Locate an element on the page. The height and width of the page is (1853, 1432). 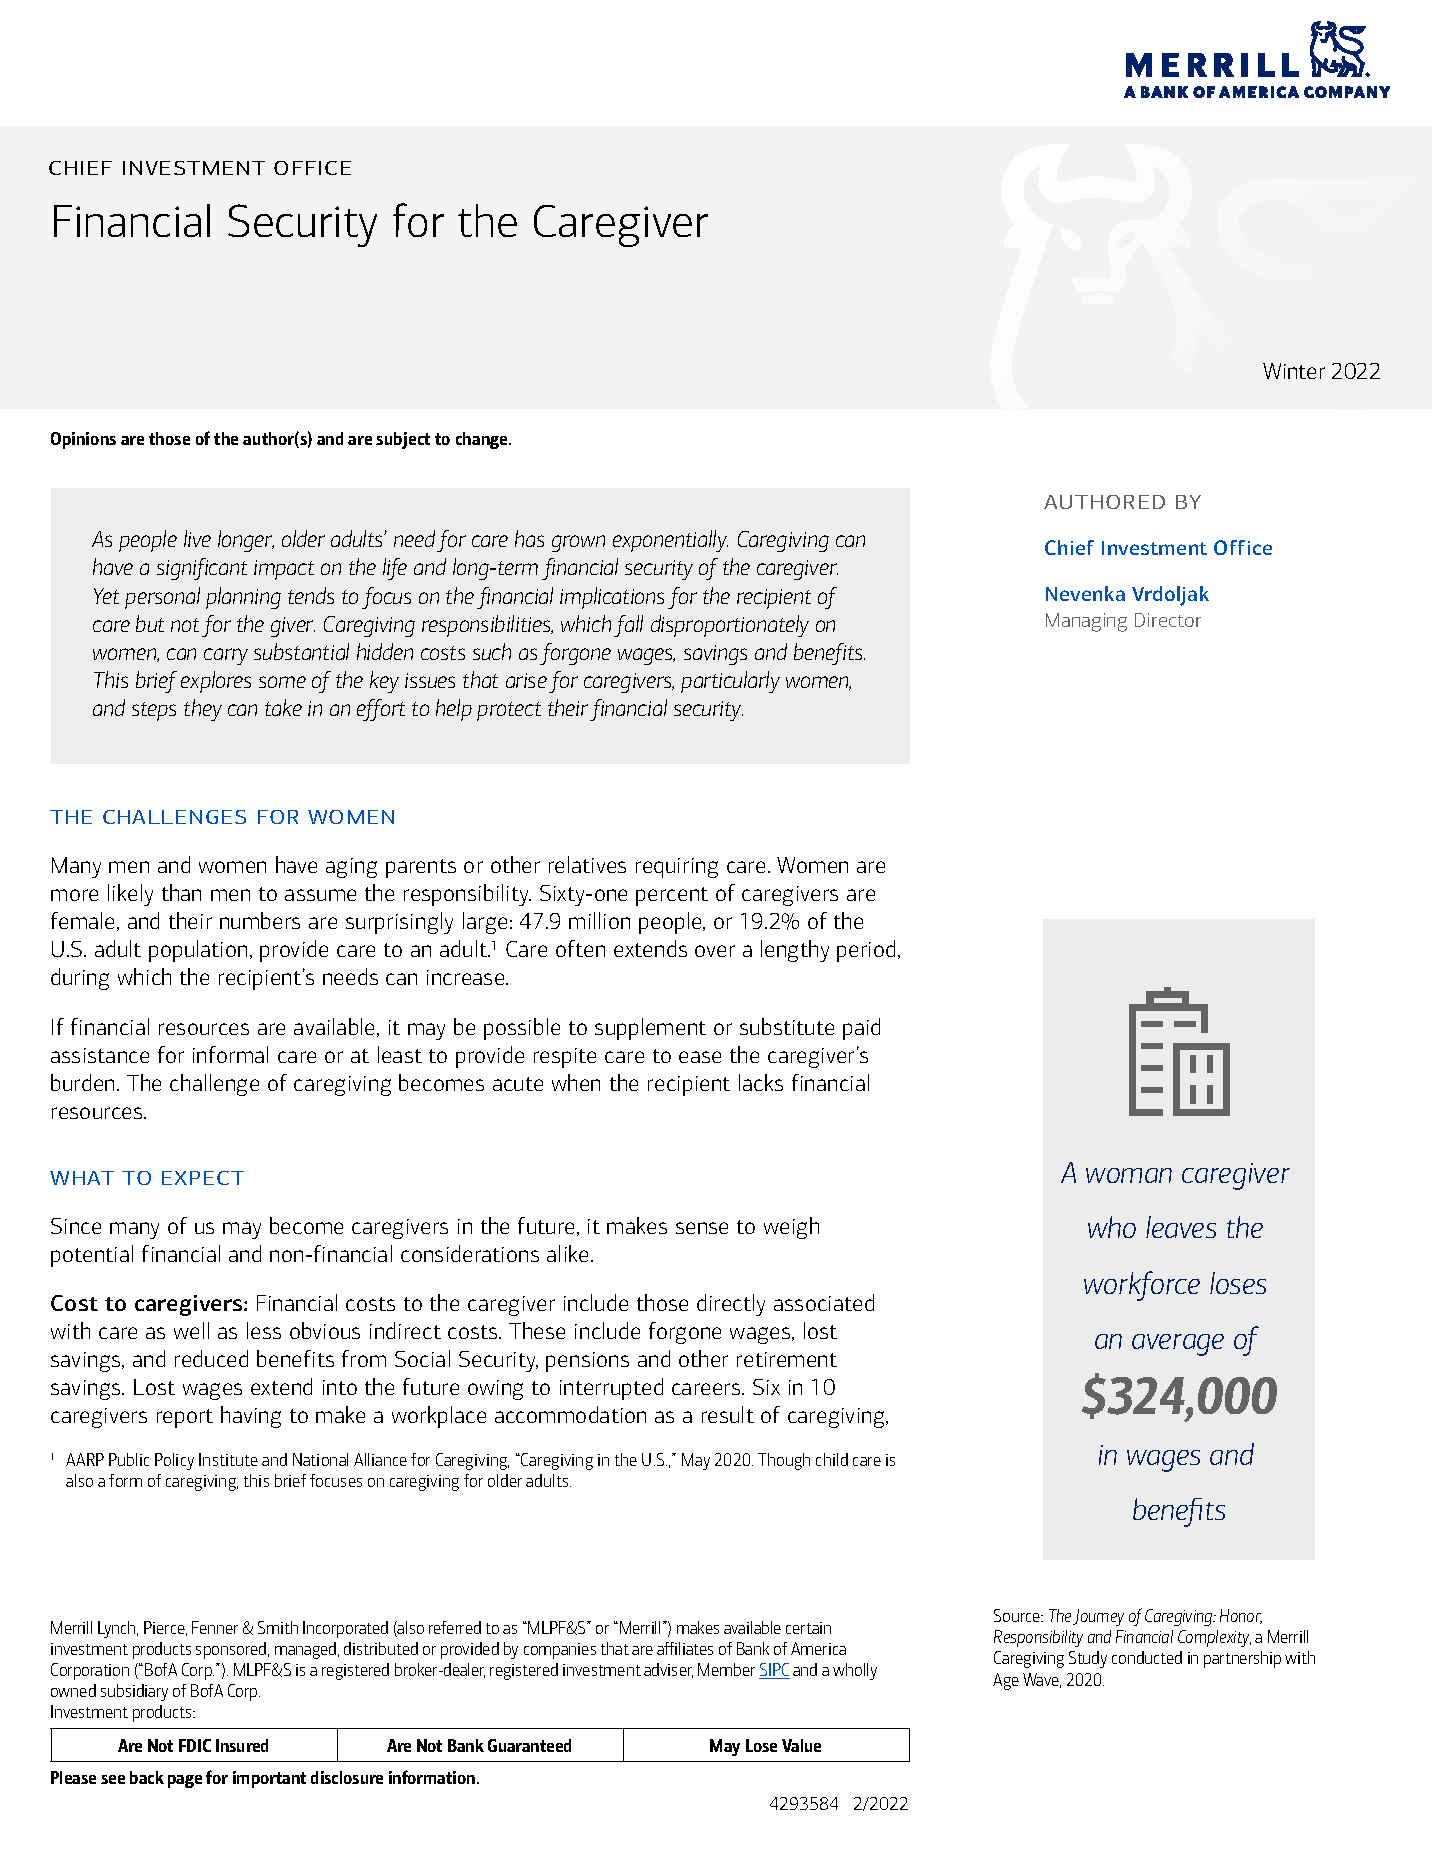
Director is located at coordinates (1168, 620).
